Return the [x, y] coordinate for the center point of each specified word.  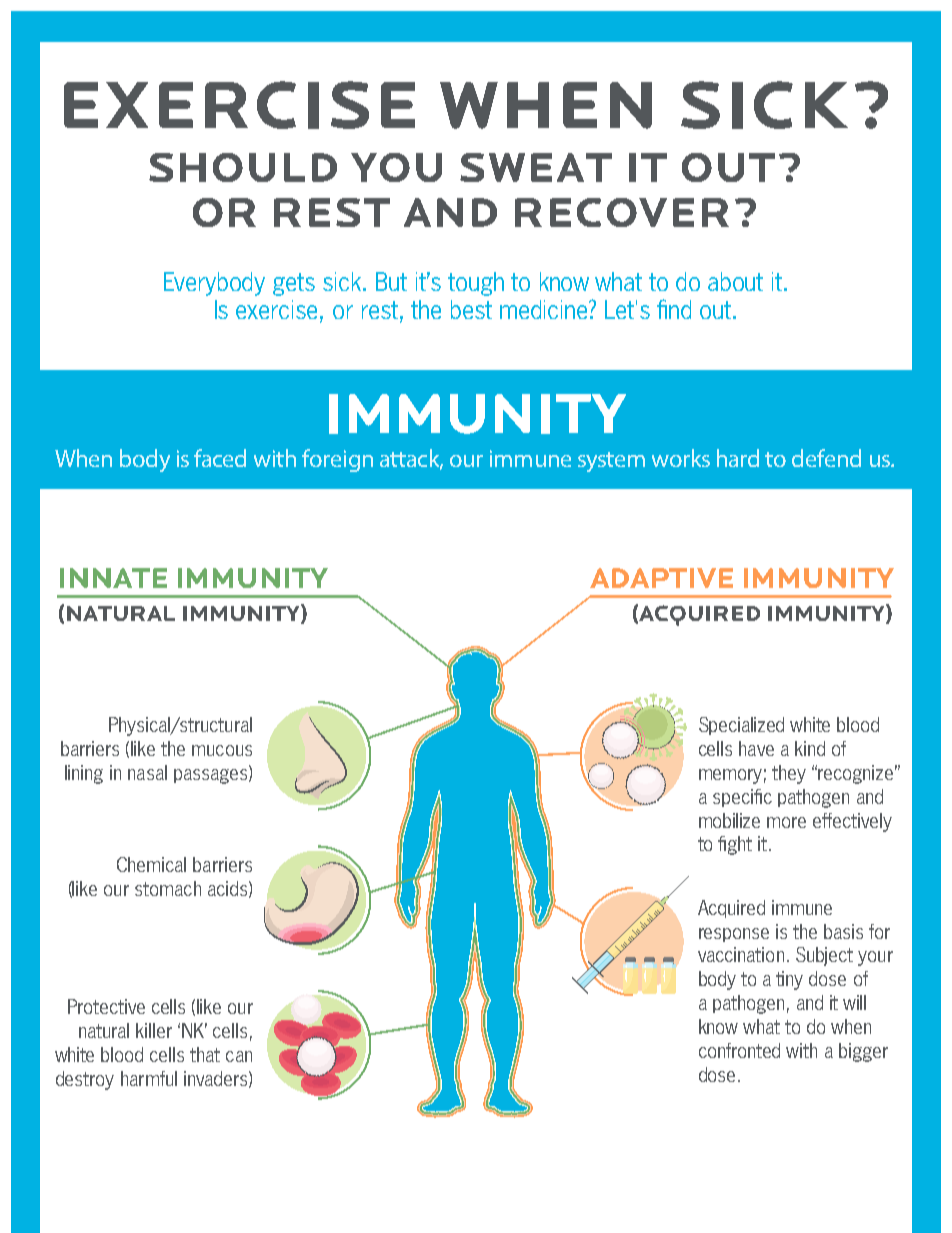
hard [738, 458]
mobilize [729, 820]
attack [411, 459]
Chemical [151, 864]
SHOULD [243, 167]
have [756, 748]
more [786, 822]
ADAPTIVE [661, 578]
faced [220, 458]
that [205, 1054]
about [735, 281]
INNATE [113, 578]
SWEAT [536, 167]
